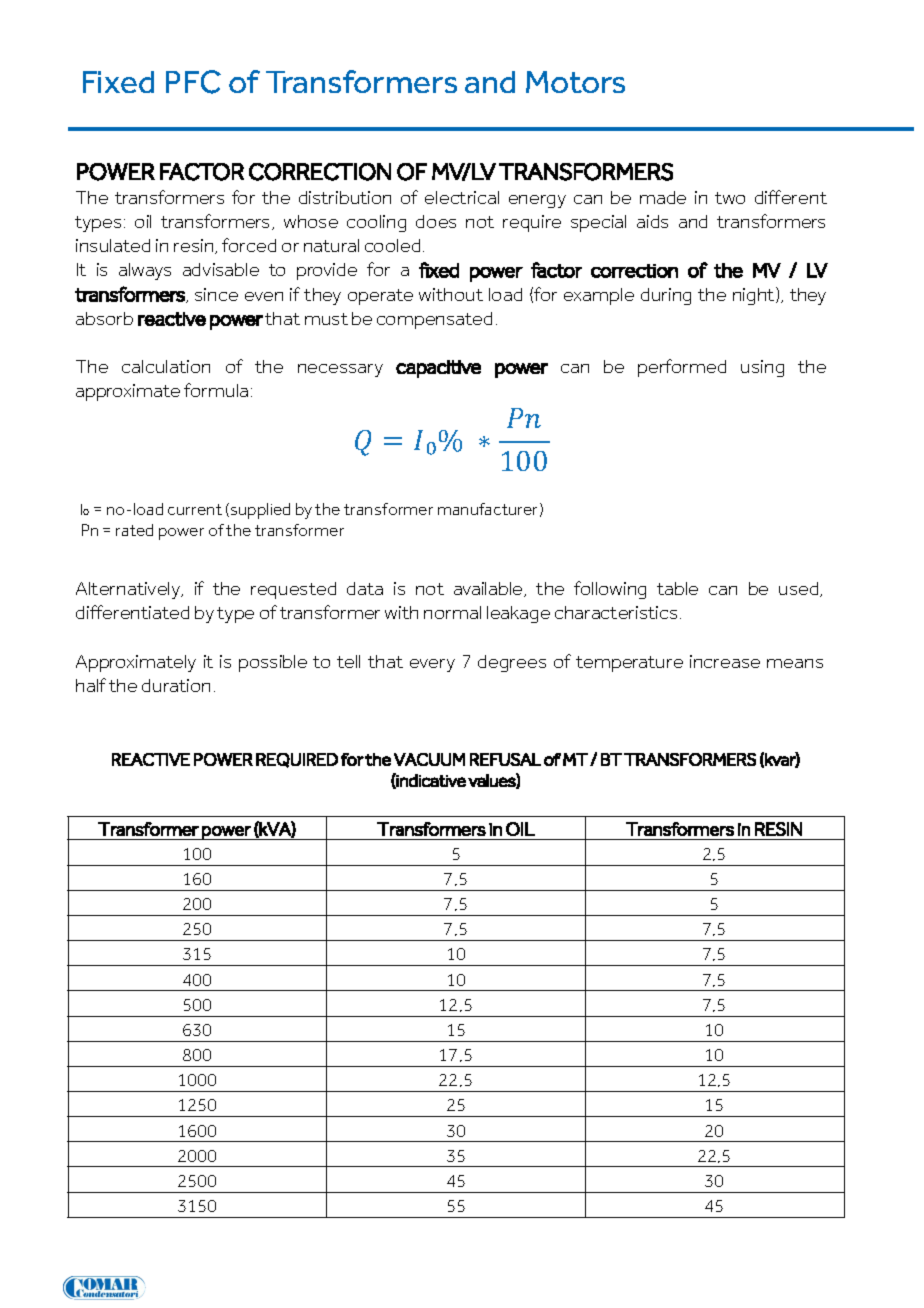 The height and width of the screenshot is (1308, 924). I want to click on night, so click(755, 296).
